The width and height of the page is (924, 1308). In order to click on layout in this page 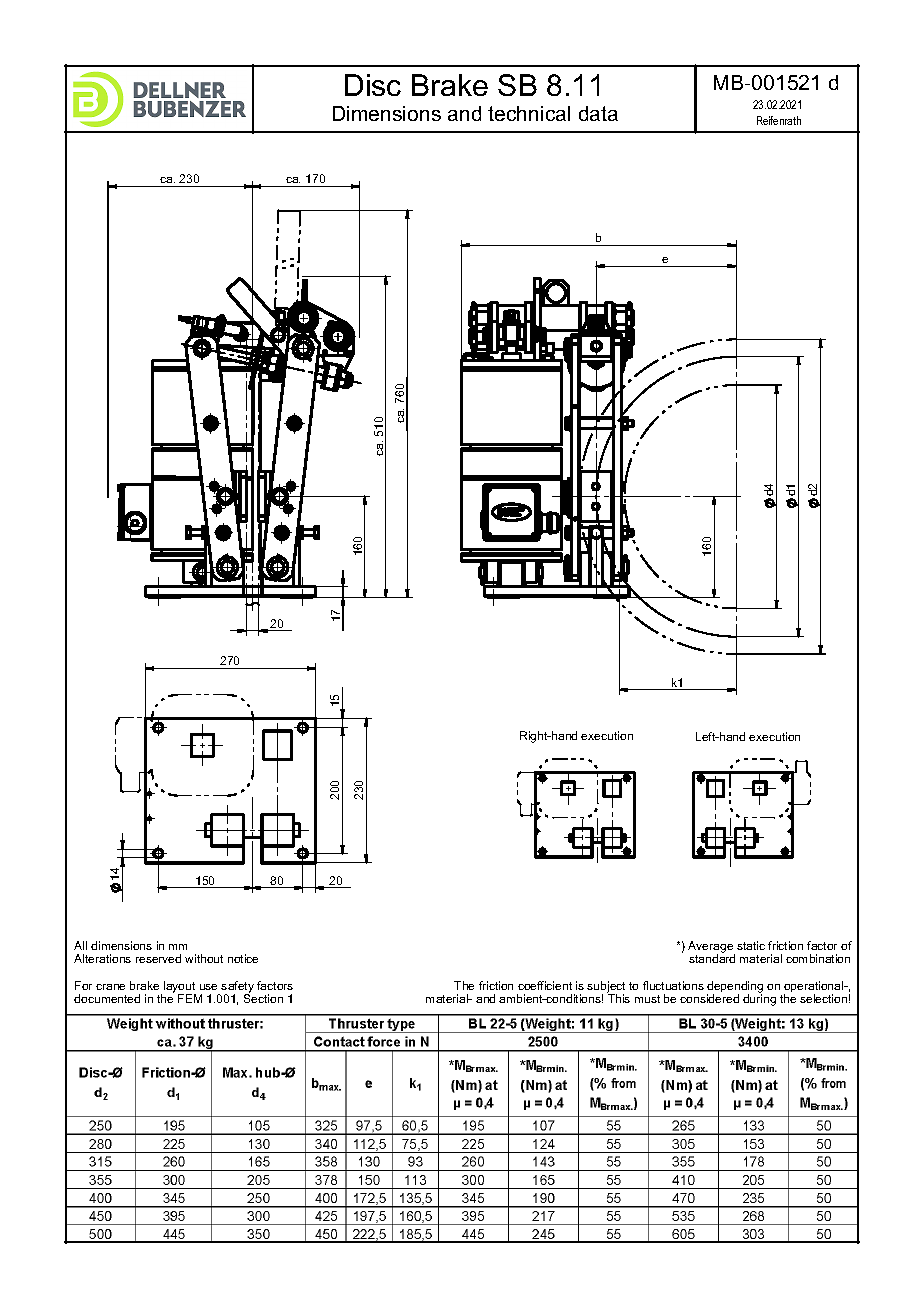, I will do `click(180, 988)`.
